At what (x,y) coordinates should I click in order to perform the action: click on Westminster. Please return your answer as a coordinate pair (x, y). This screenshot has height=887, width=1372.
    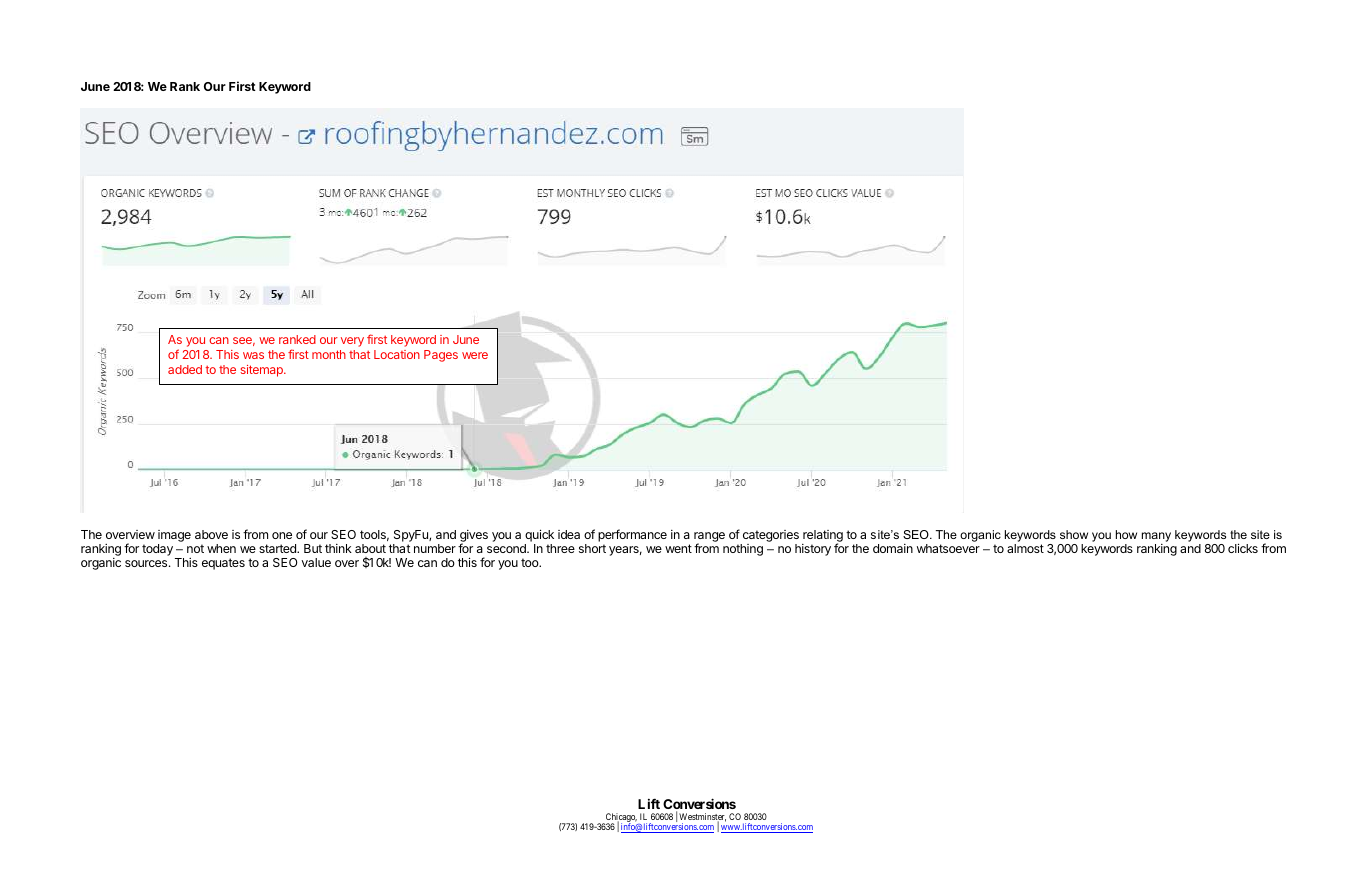
    Looking at the image, I should click on (702, 818).
